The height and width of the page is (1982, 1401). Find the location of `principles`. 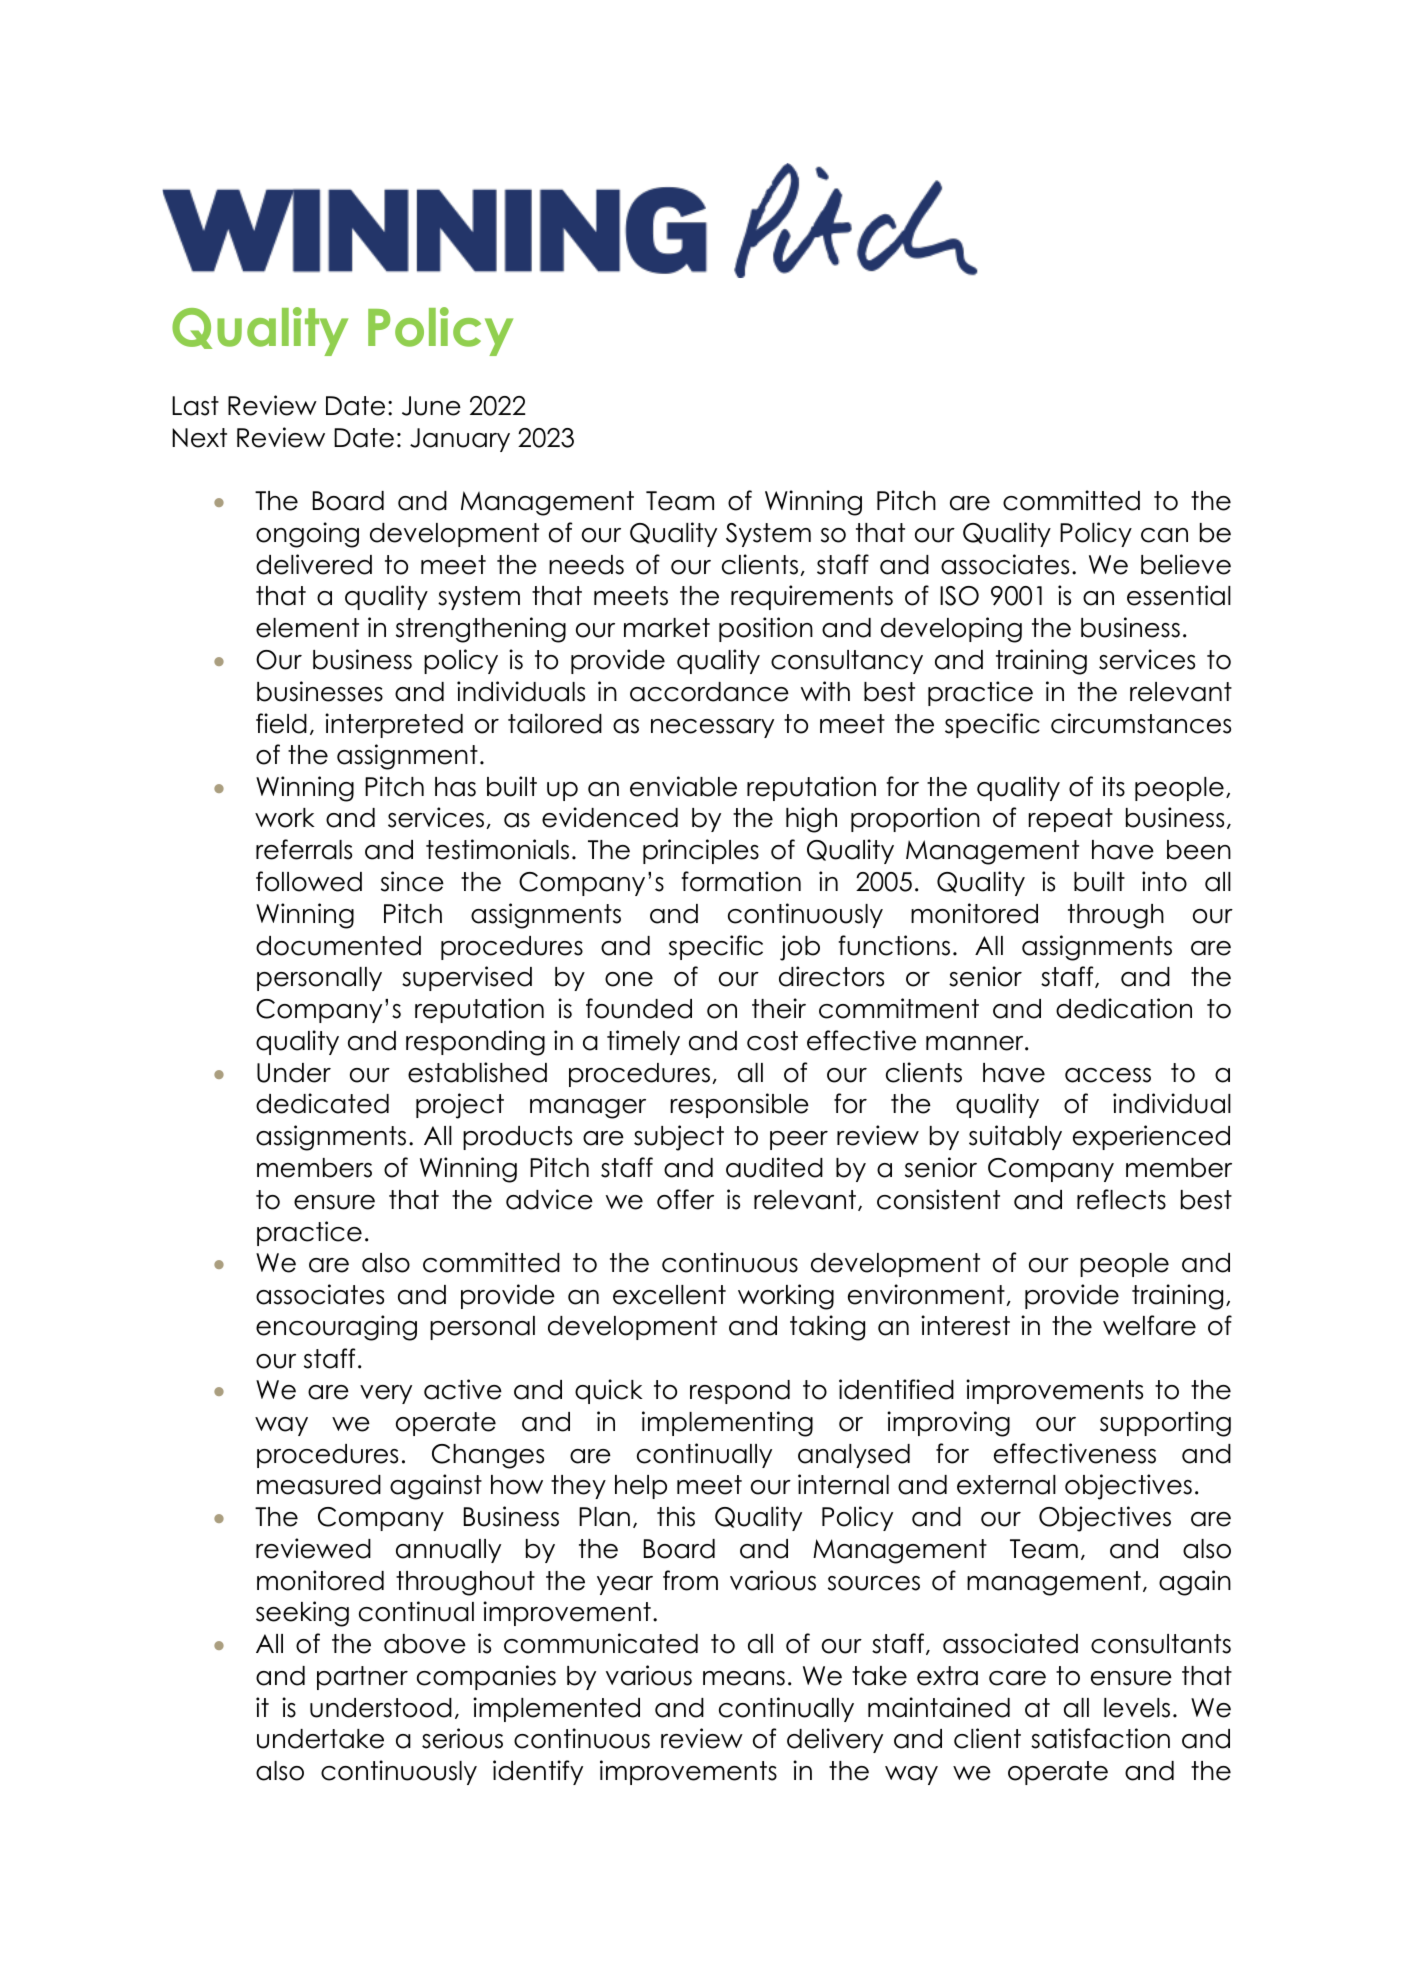

principles is located at coordinates (701, 851).
